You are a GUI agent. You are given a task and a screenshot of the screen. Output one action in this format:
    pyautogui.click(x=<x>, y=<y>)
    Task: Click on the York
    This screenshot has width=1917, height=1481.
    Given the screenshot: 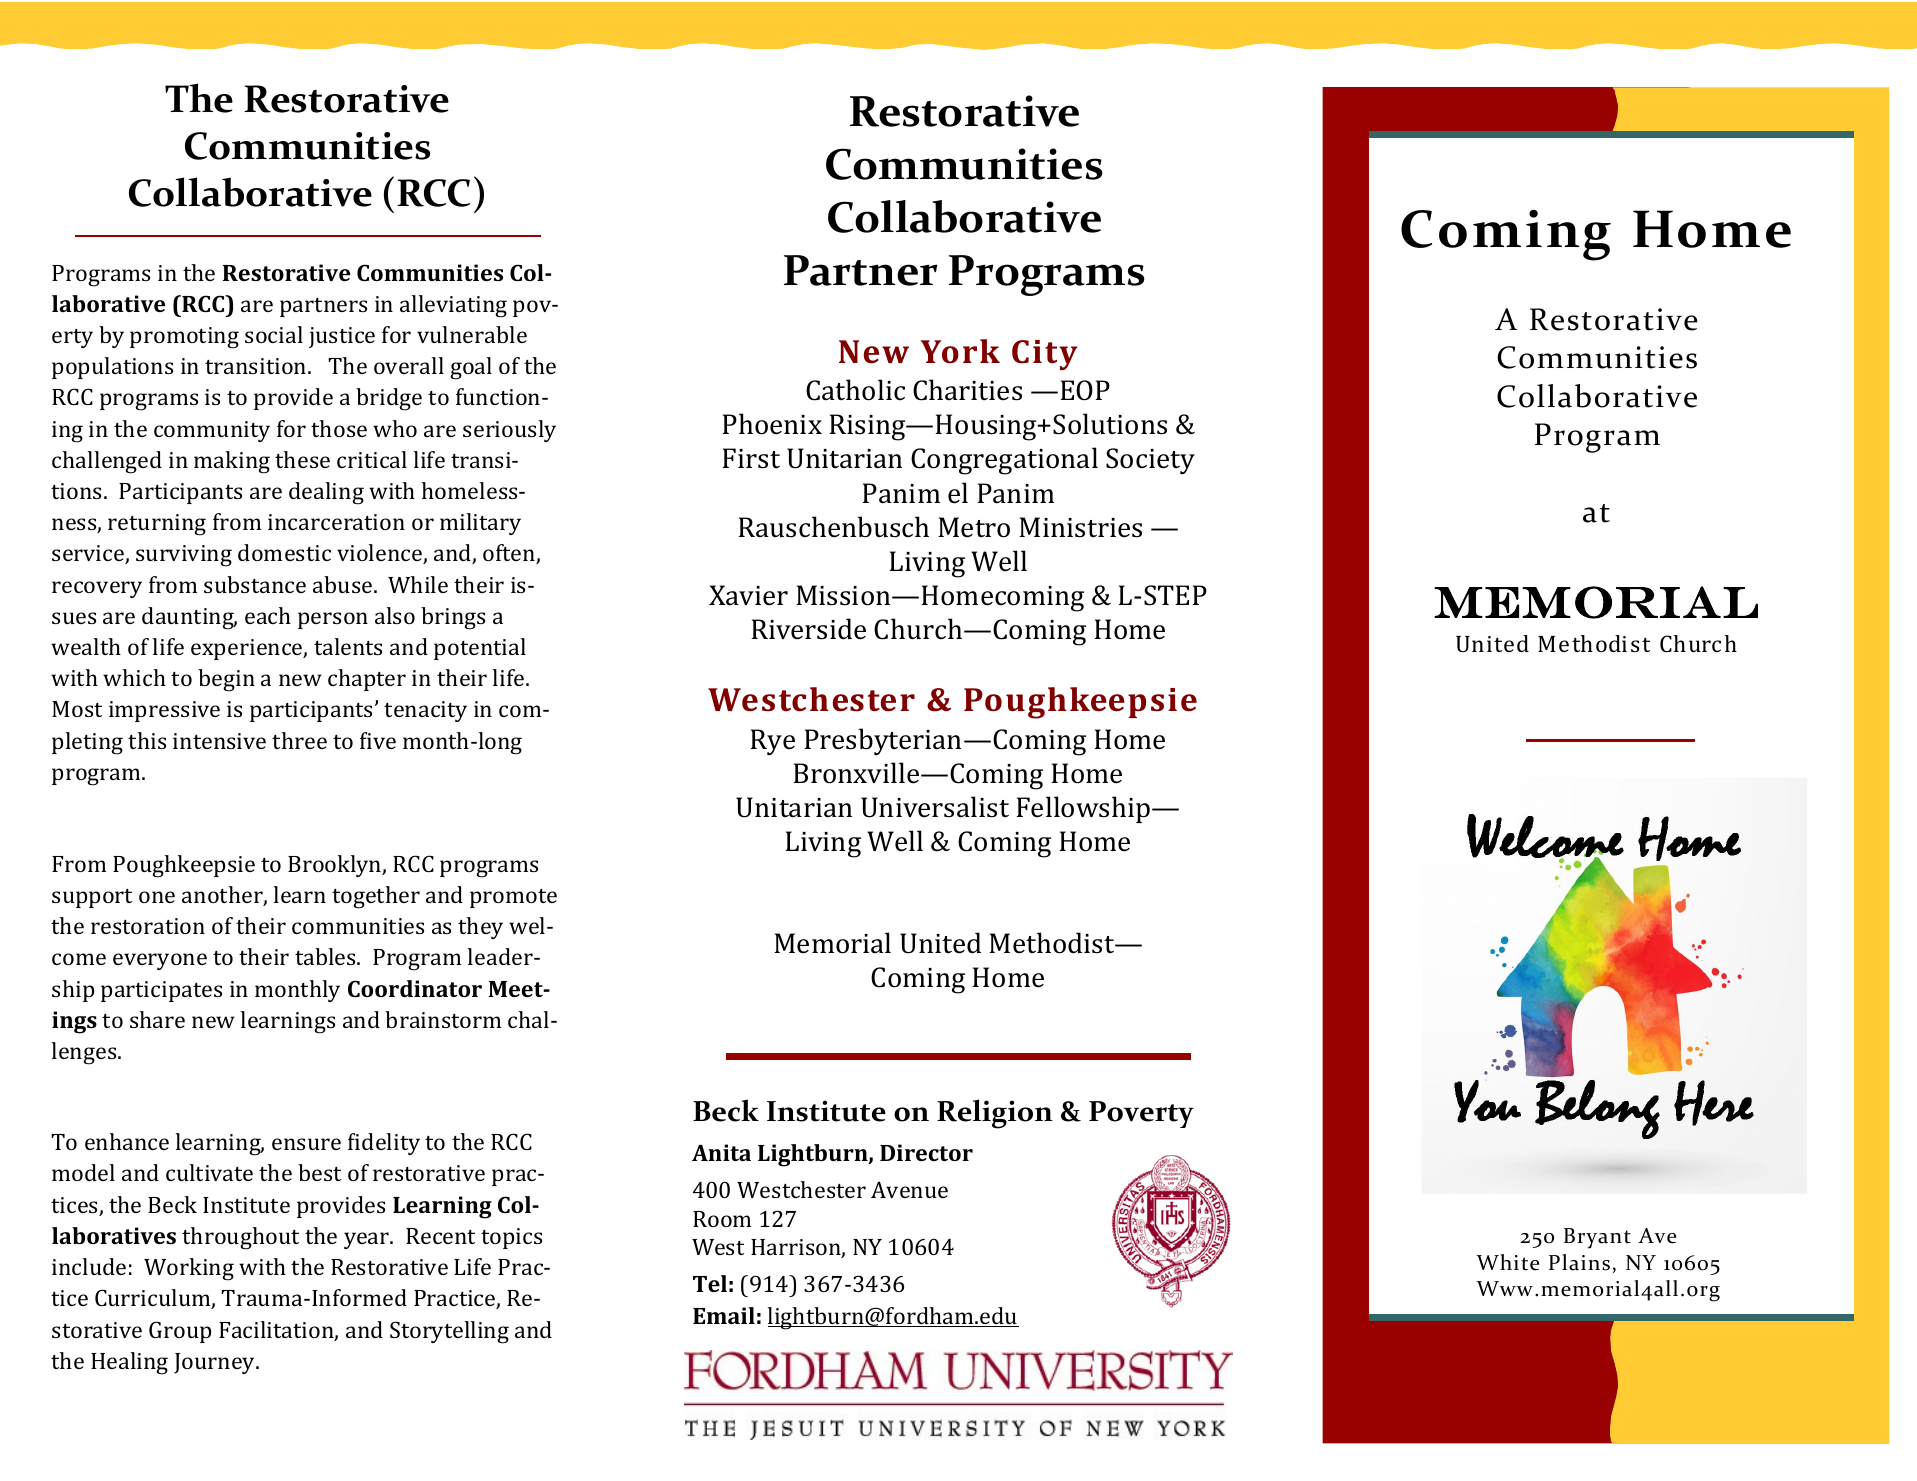 What is the action you would take?
    pyautogui.click(x=960, y=351)
